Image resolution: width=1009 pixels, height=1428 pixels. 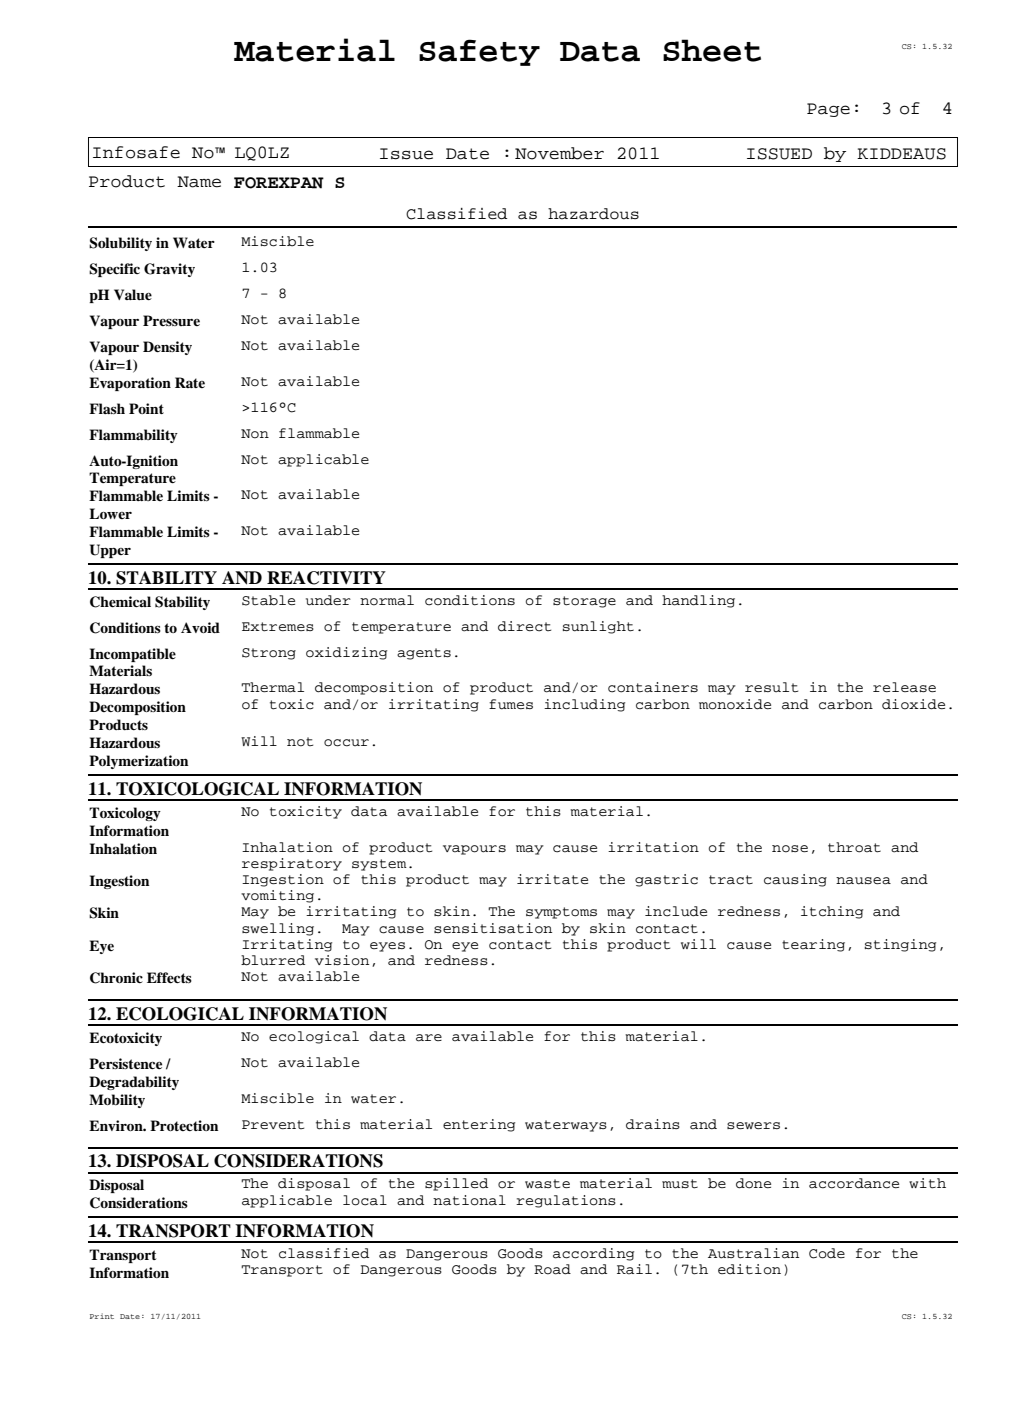 I want to click on Safety, so click(x=479, y=52).
